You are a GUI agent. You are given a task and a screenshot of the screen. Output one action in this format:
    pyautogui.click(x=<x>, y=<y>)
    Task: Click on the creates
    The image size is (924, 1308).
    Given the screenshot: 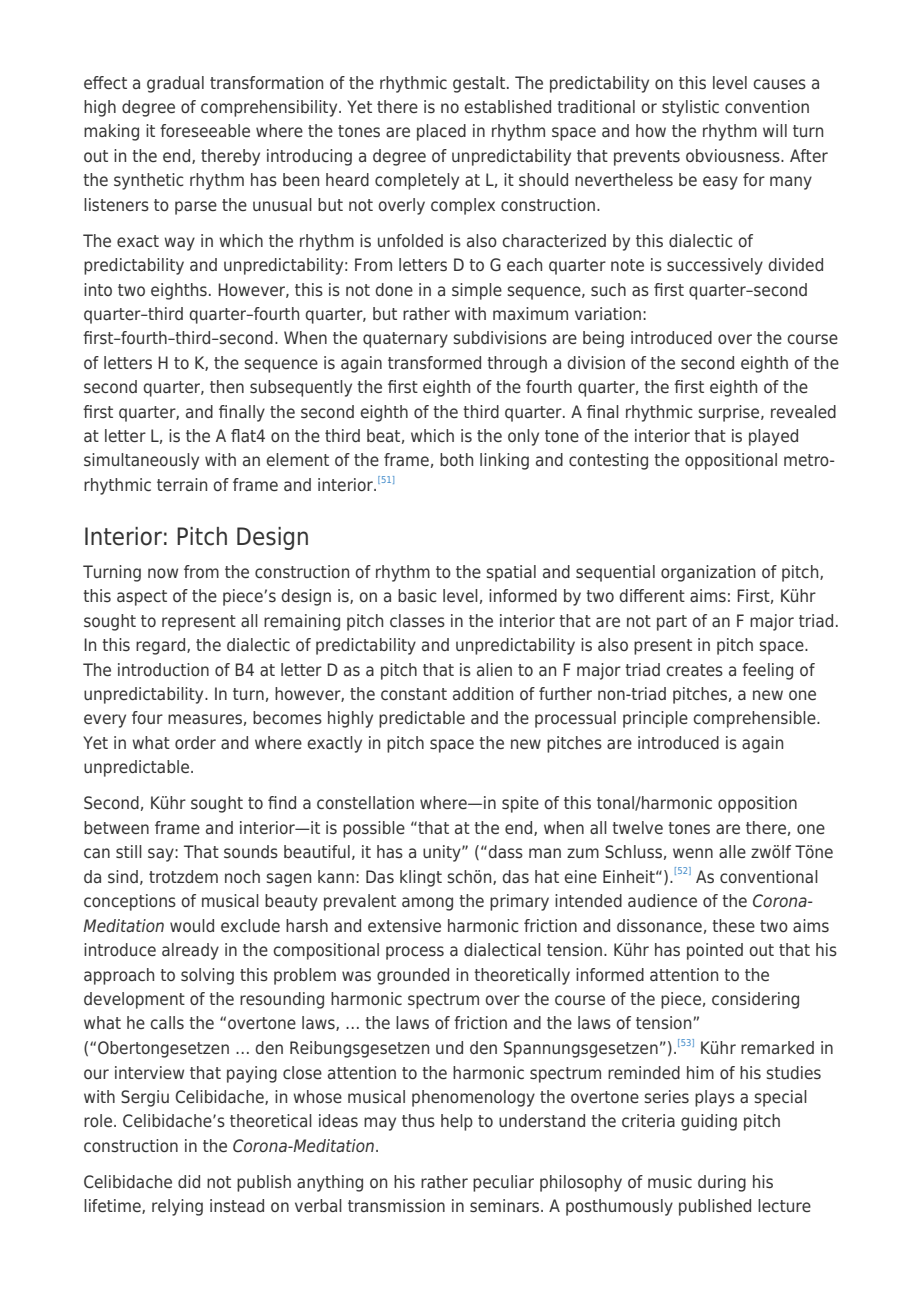 What is the action you would take?
    pyautogui.click(x=694, y=670)
